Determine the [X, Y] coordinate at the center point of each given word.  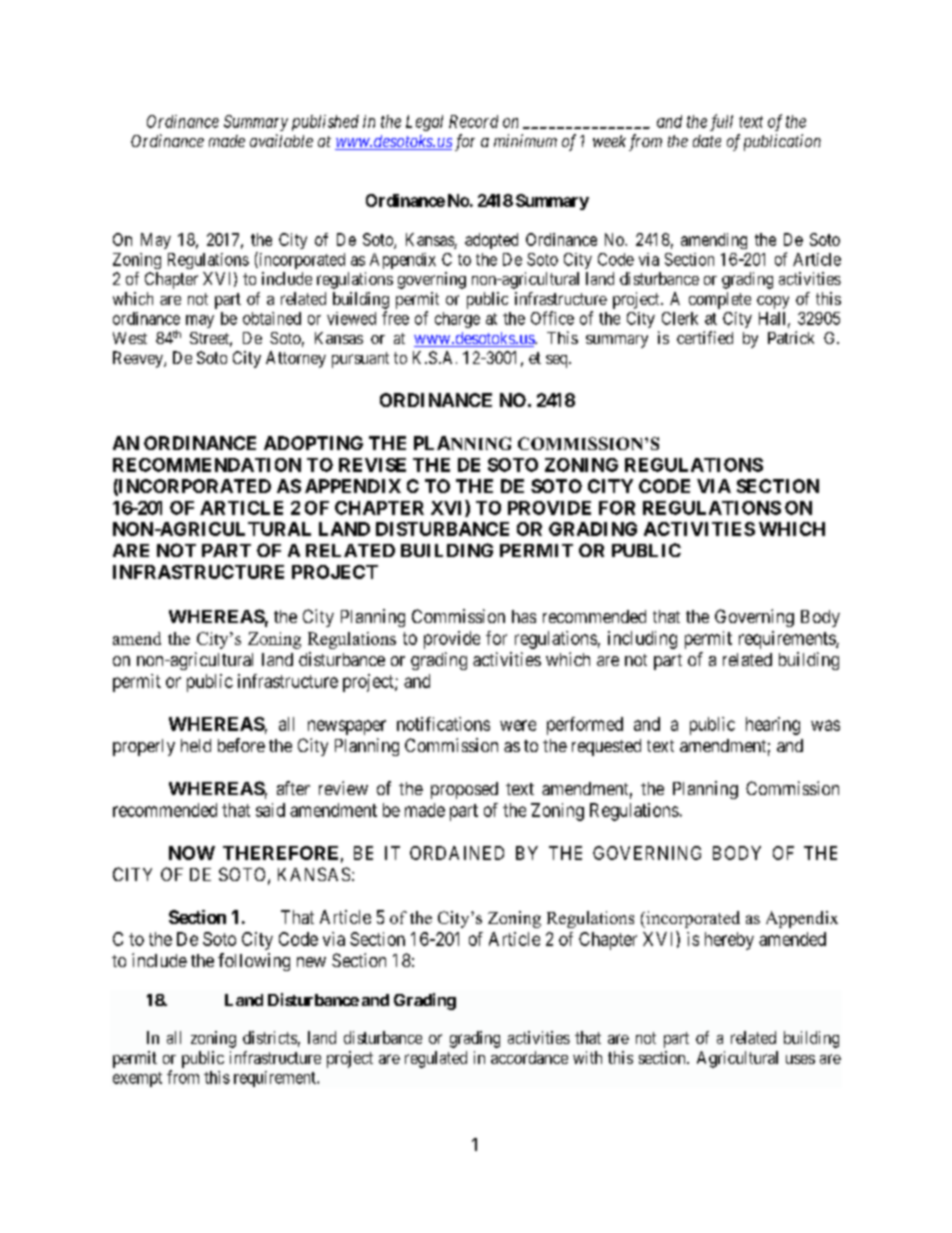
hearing [773, 726]
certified [705, 337]
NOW [192, 853]
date [707, 141]
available [281, 140]
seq [558, 361]
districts [270, 1037]
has [524, 616]
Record [473, 121]
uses [800, 1059]
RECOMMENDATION [207, 465]
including [642, 640]
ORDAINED [457, 853]
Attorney [296, 359]
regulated [436, 1059]
